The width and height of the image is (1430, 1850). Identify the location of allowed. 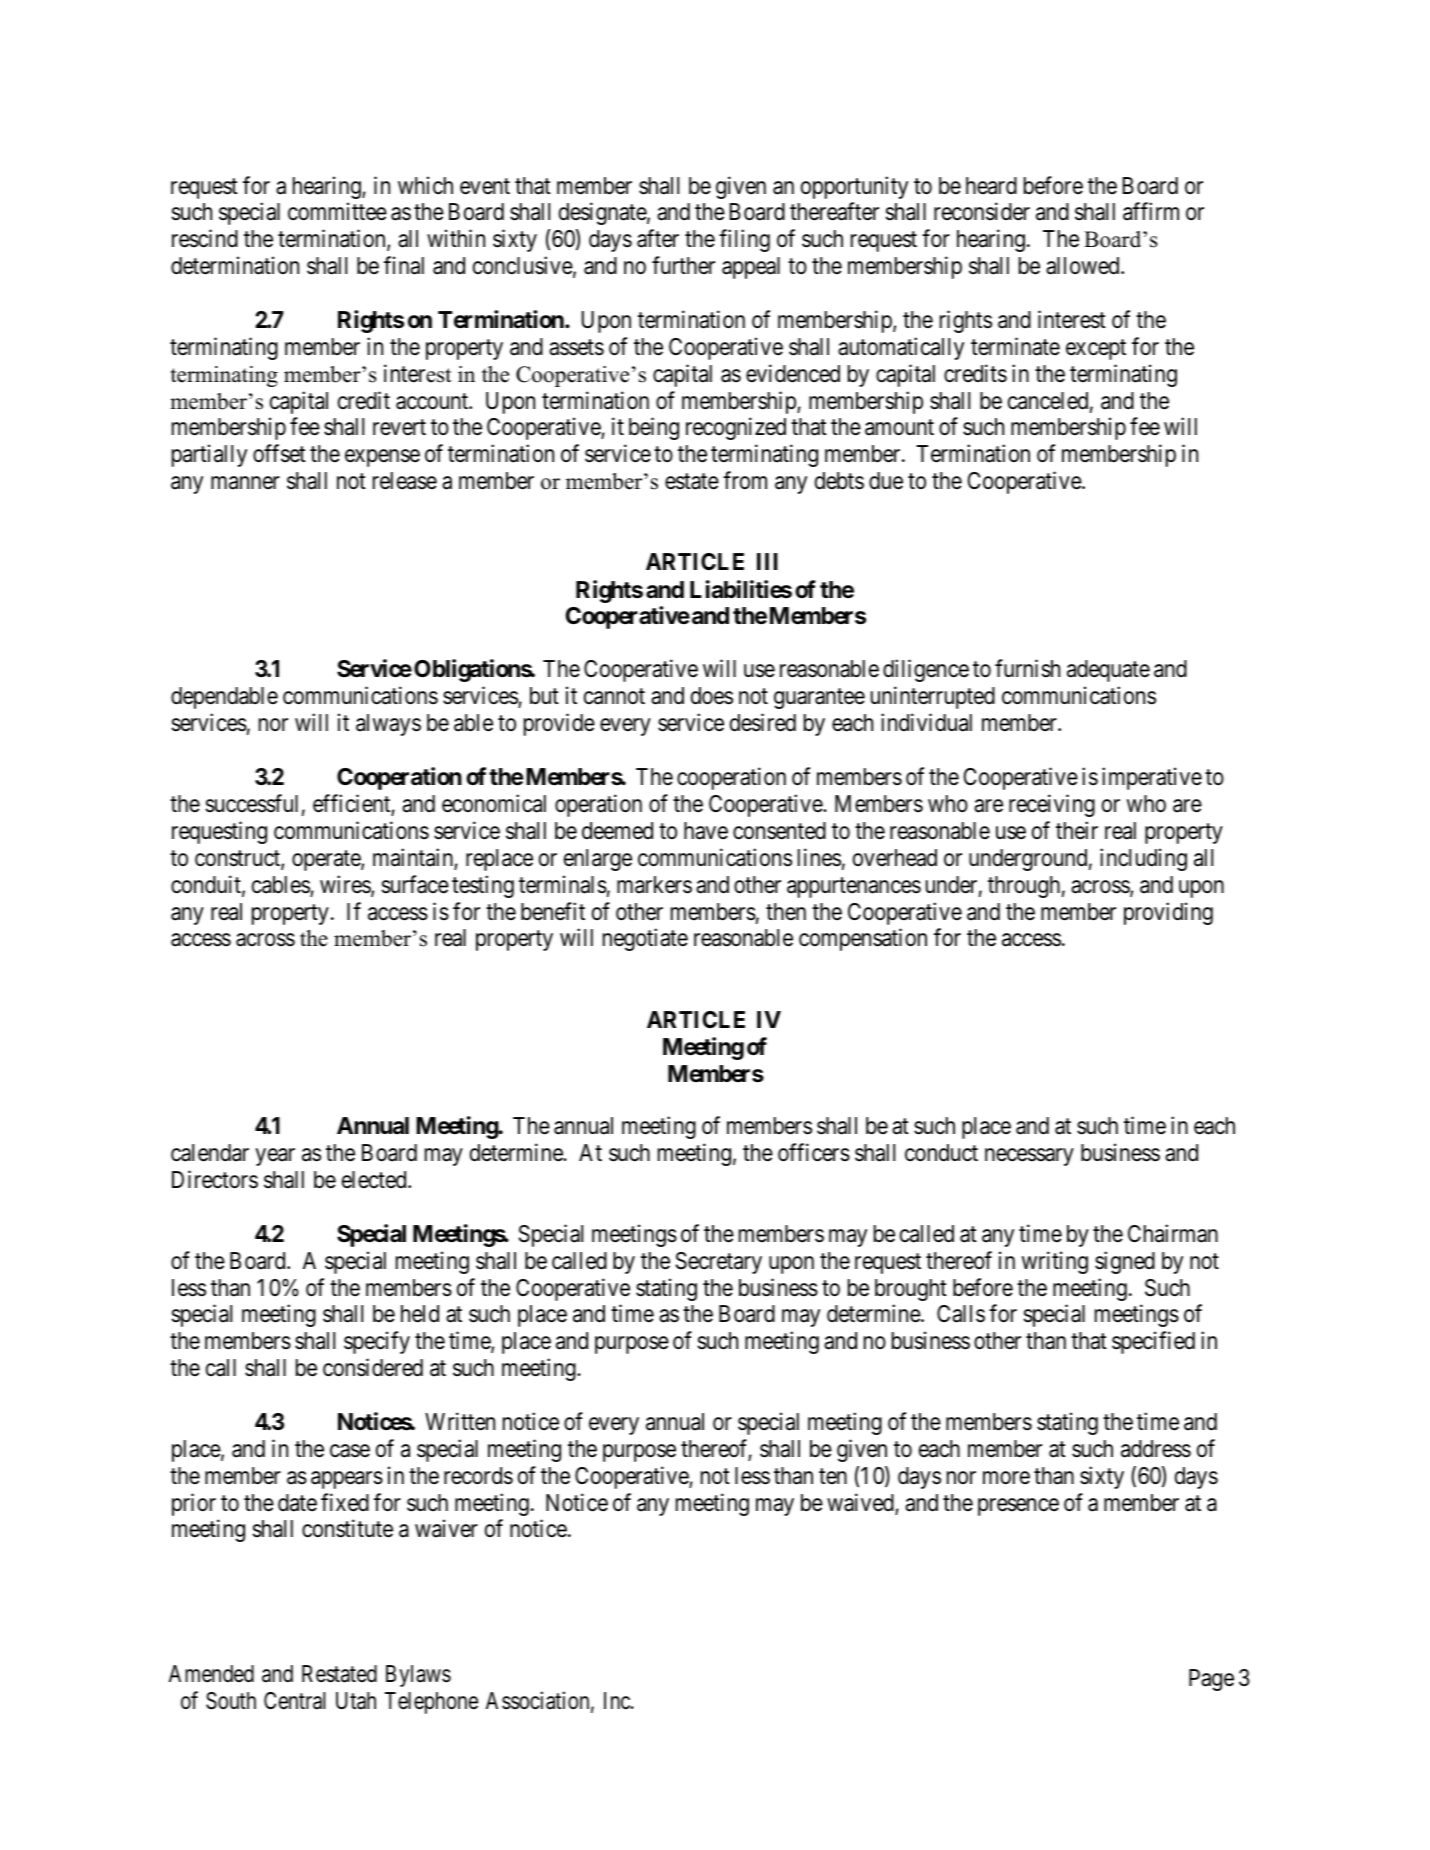
(1084, 266).
